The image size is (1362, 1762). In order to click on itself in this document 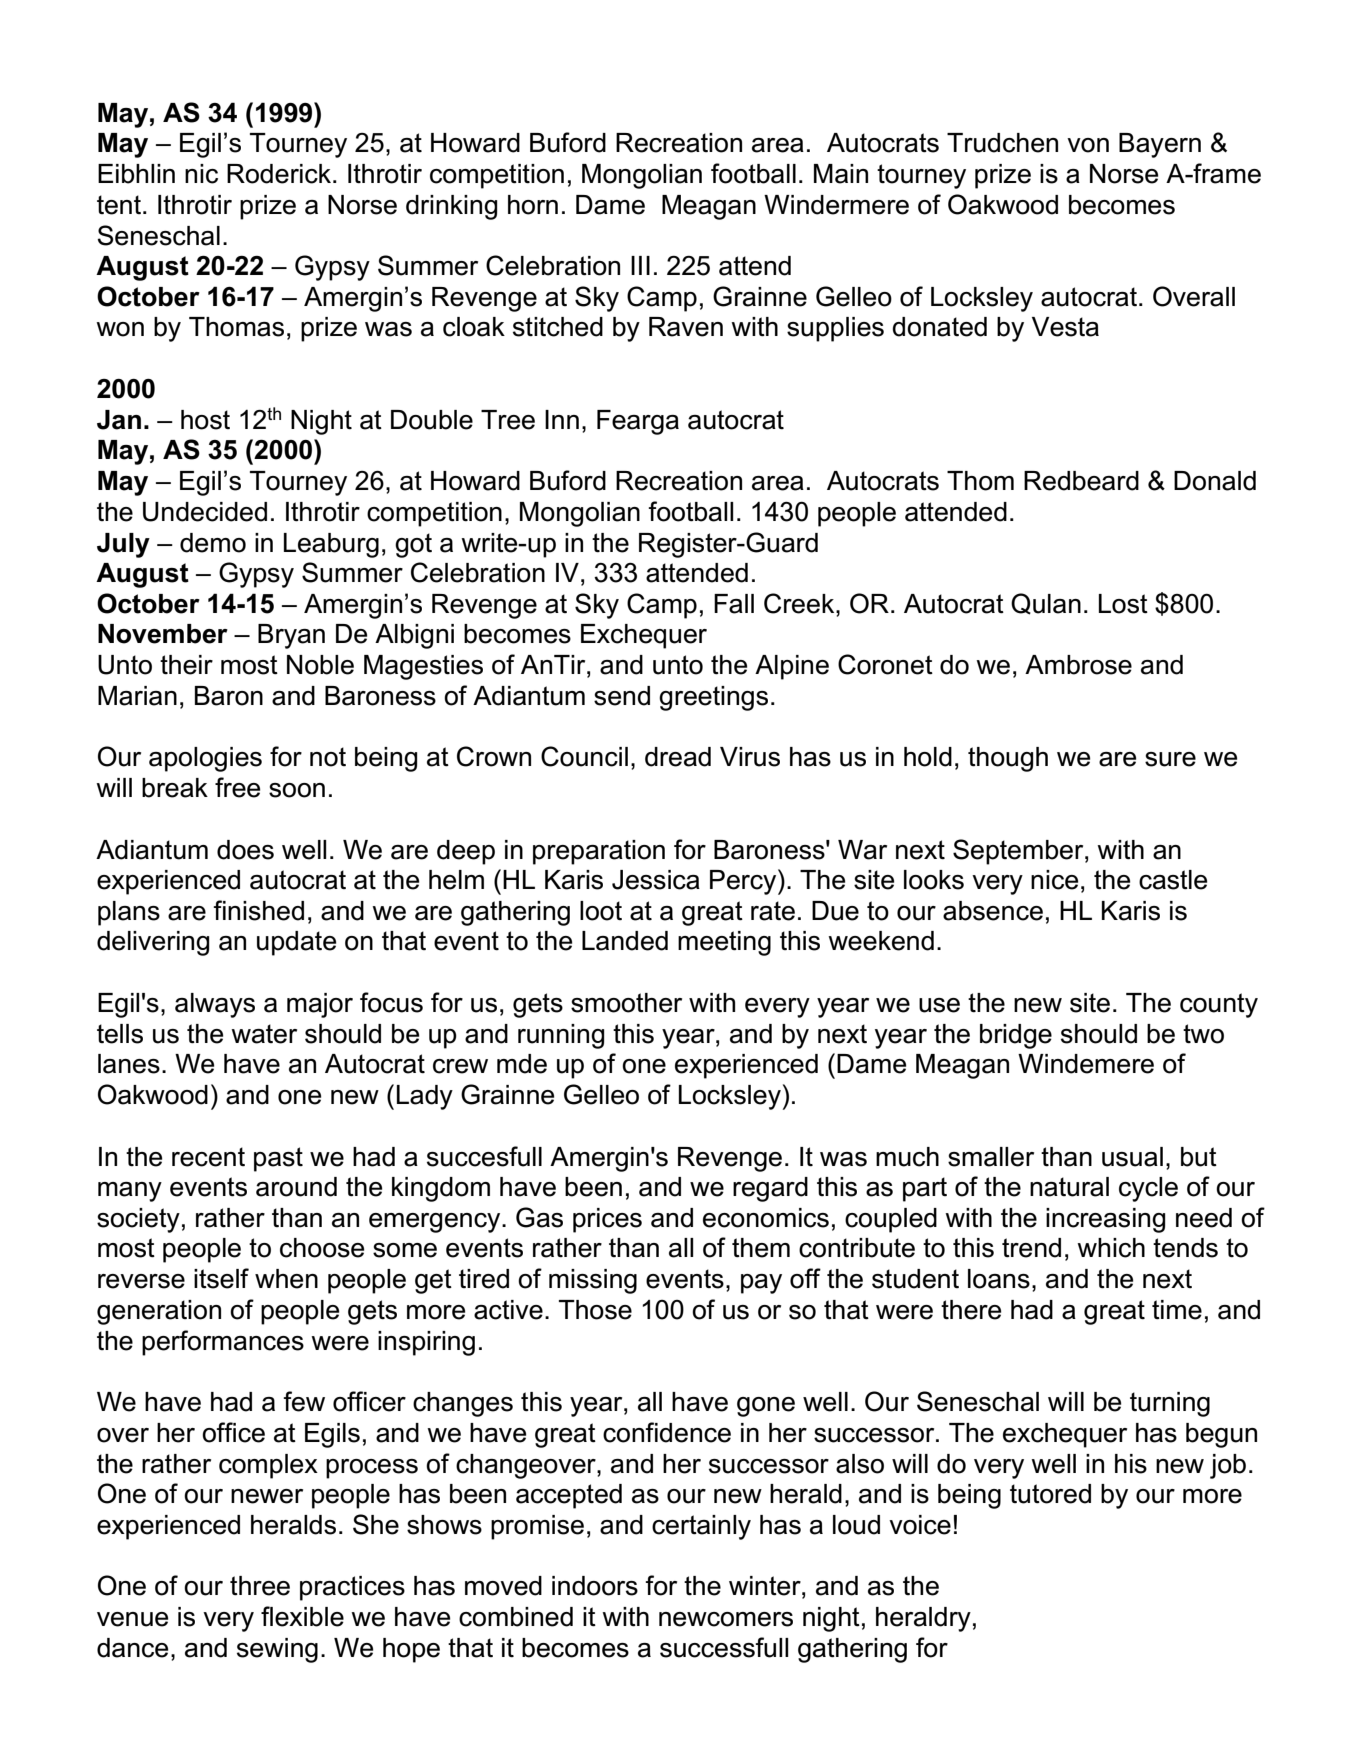, I will do `click(221, 1278)`.
